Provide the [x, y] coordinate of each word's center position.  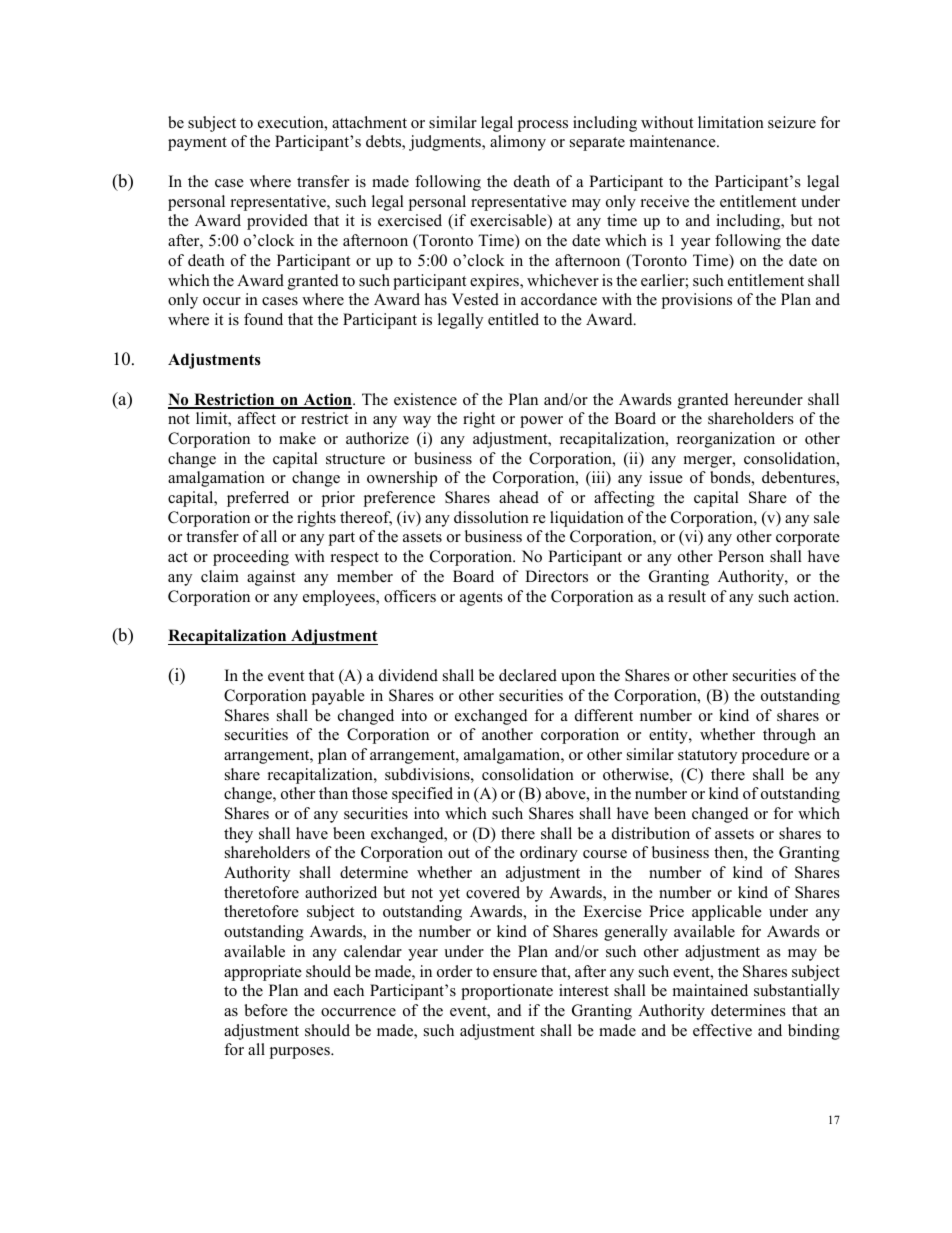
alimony [518, 143]
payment [197, 144]
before [266, 1010]
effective [722, 1030]
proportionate [507, 992]
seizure [792, 122]
